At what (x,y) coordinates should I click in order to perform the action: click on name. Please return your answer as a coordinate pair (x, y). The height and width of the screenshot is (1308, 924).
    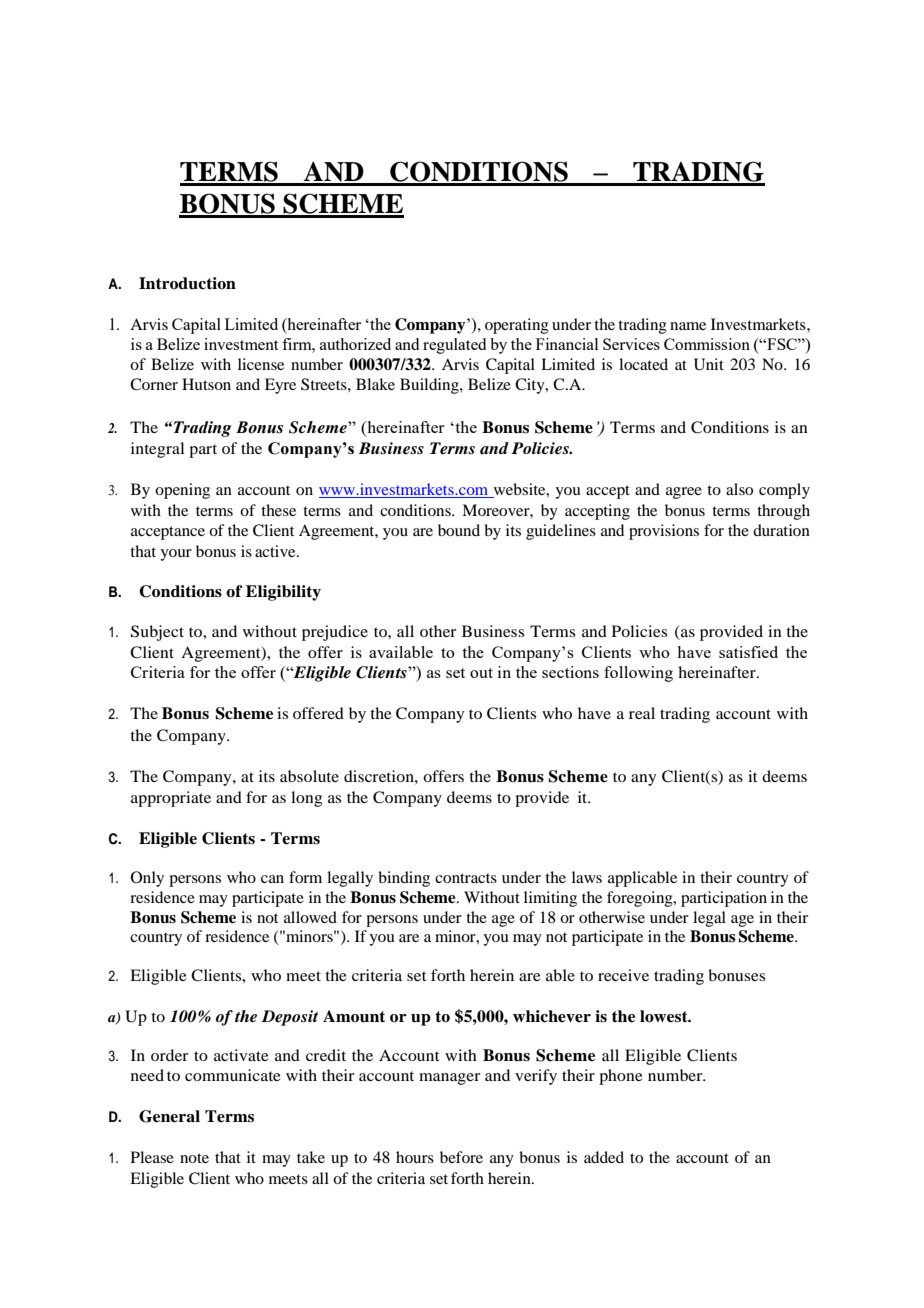
    Looking at the image, I should click on (688, 326).
